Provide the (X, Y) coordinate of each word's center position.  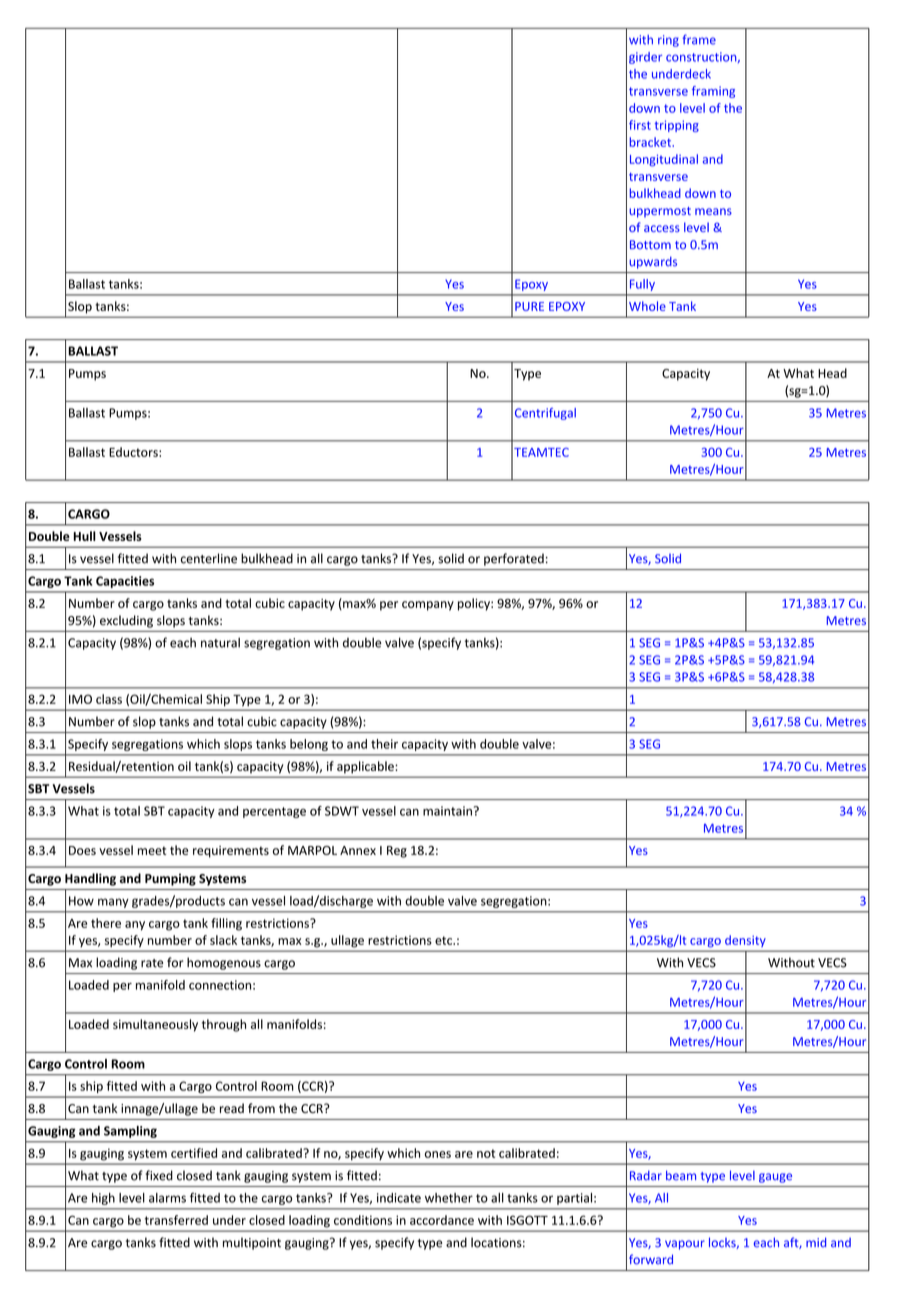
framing (713, 92)
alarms (167, 1198)
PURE (529, 306)
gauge (775, 1178)
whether (449, 1198)
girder (645, 58)
